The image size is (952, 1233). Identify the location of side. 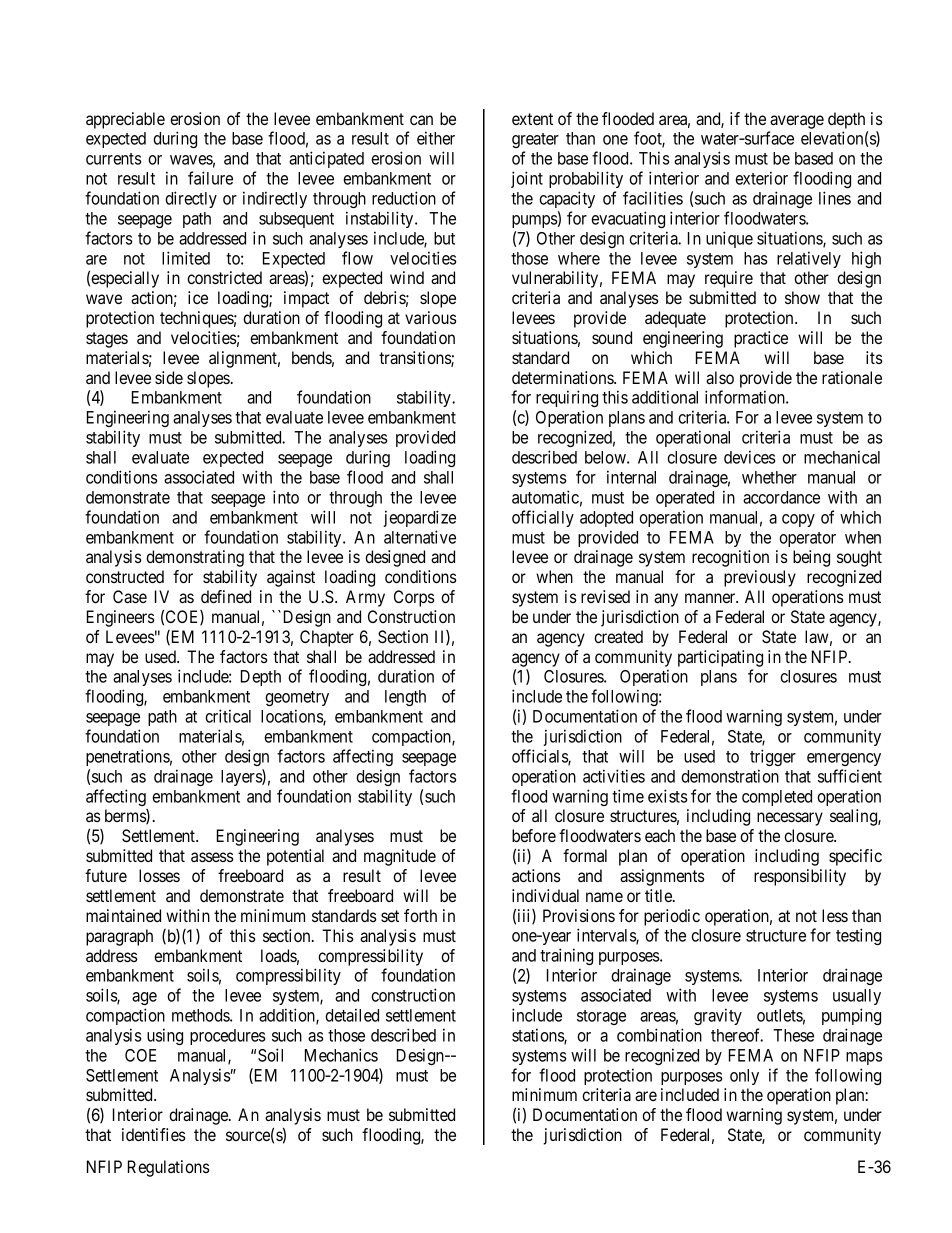
(169, 377).
